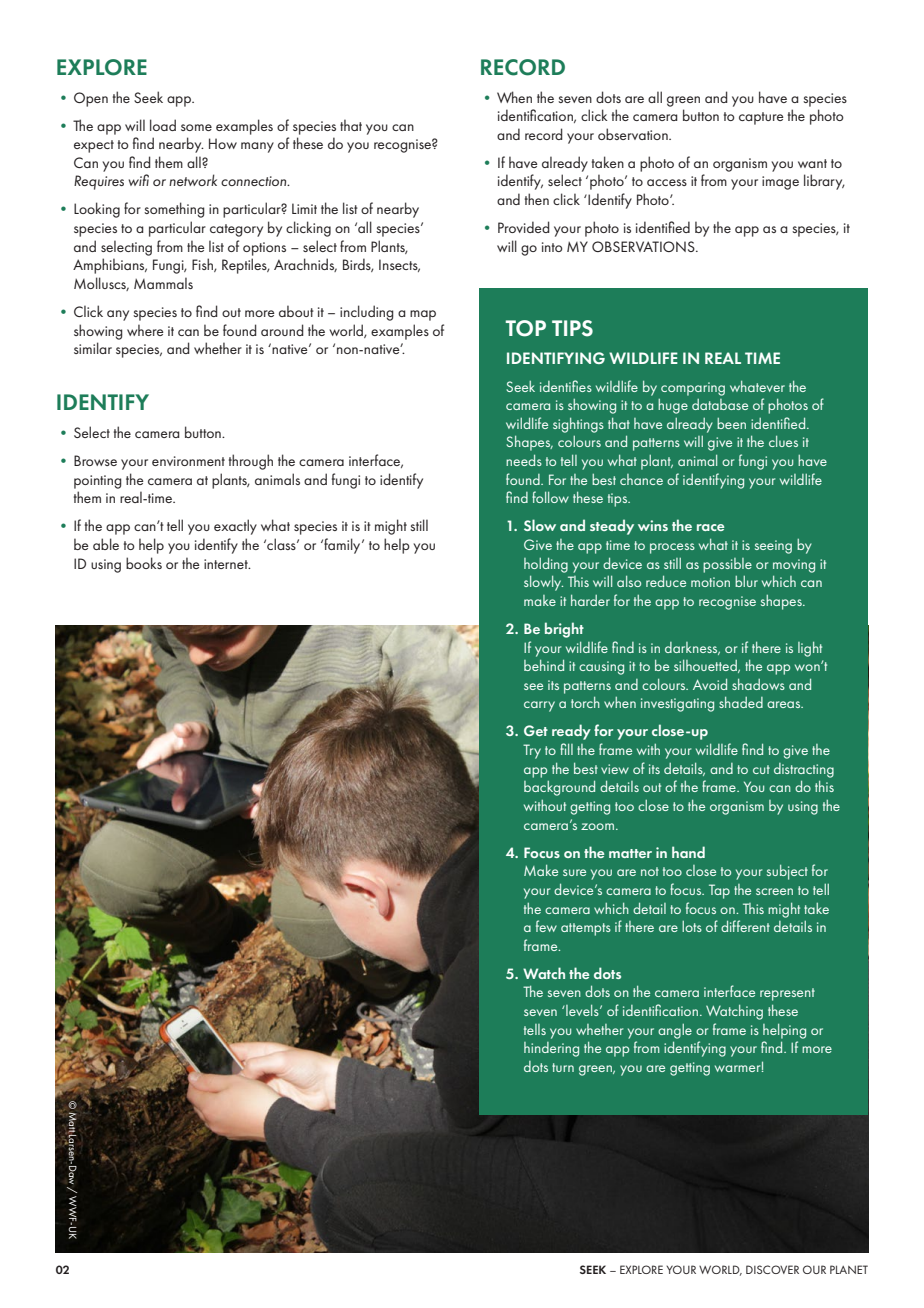 The width and height of the page is (924, 1308). What do you see at coordinates (731, 423) in the page?
I see `been` at bounding box center [731, 423].
